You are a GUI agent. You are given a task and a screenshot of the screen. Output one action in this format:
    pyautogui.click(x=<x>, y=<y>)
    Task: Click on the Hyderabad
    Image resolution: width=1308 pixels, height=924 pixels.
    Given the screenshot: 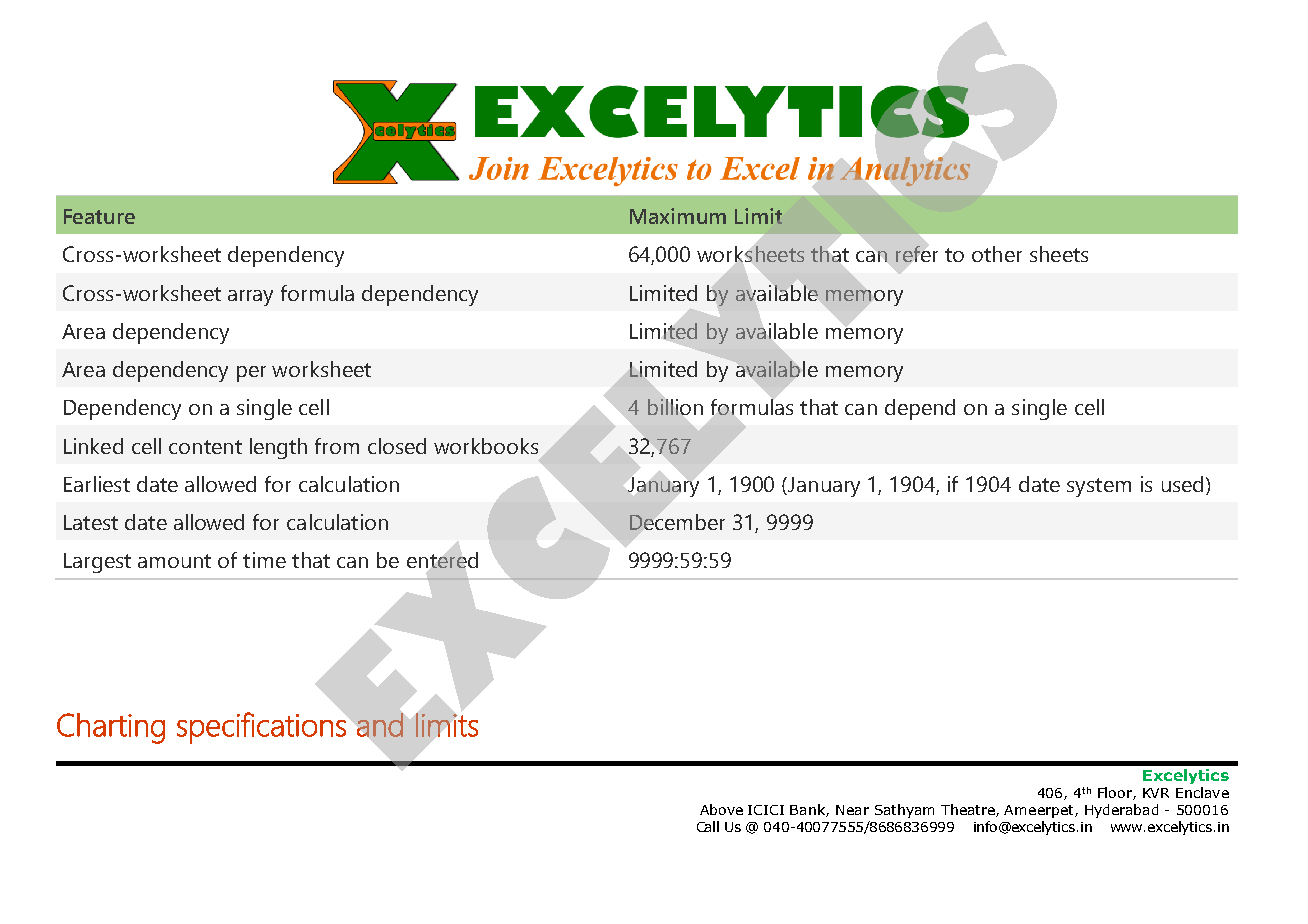 What is the action you would take?
    pyautogui.click(x=1121, y=811)
